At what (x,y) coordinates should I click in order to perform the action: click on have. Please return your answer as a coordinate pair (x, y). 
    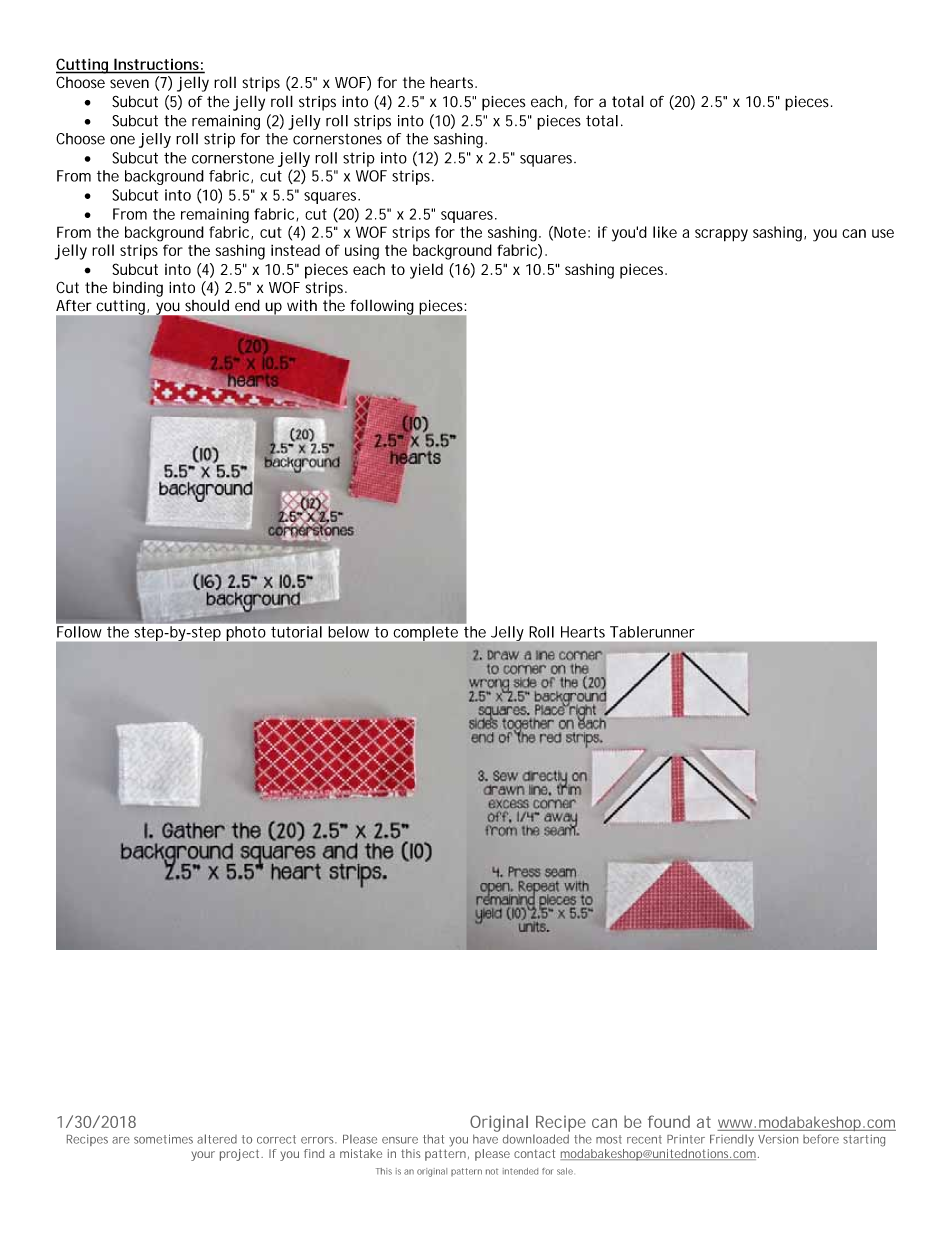
    Looking at the image, I should click on (485, 1139).
